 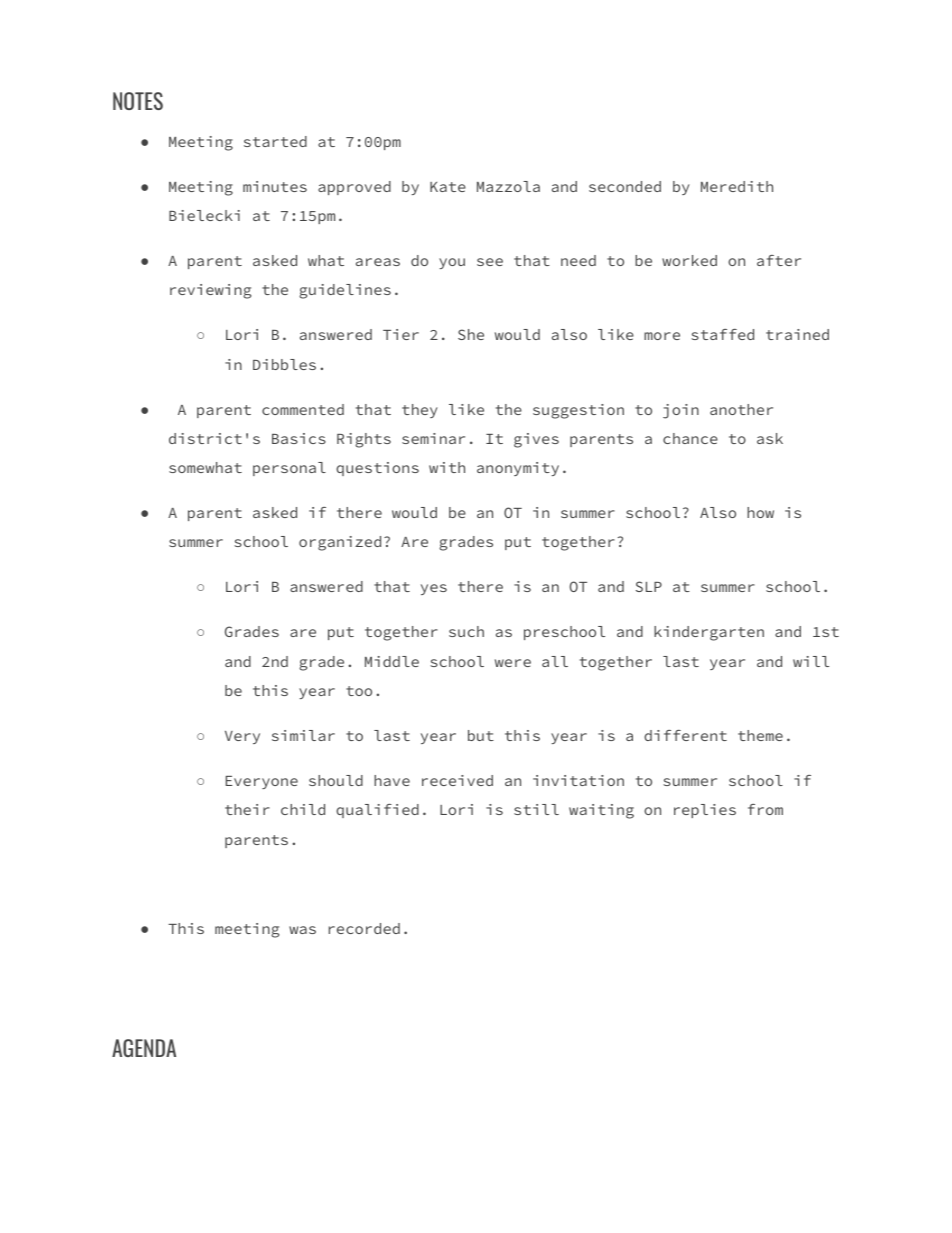 What do you see at coordinates (448, 187) in the page?
I see `Kate` at bounding box center [448, 187].
